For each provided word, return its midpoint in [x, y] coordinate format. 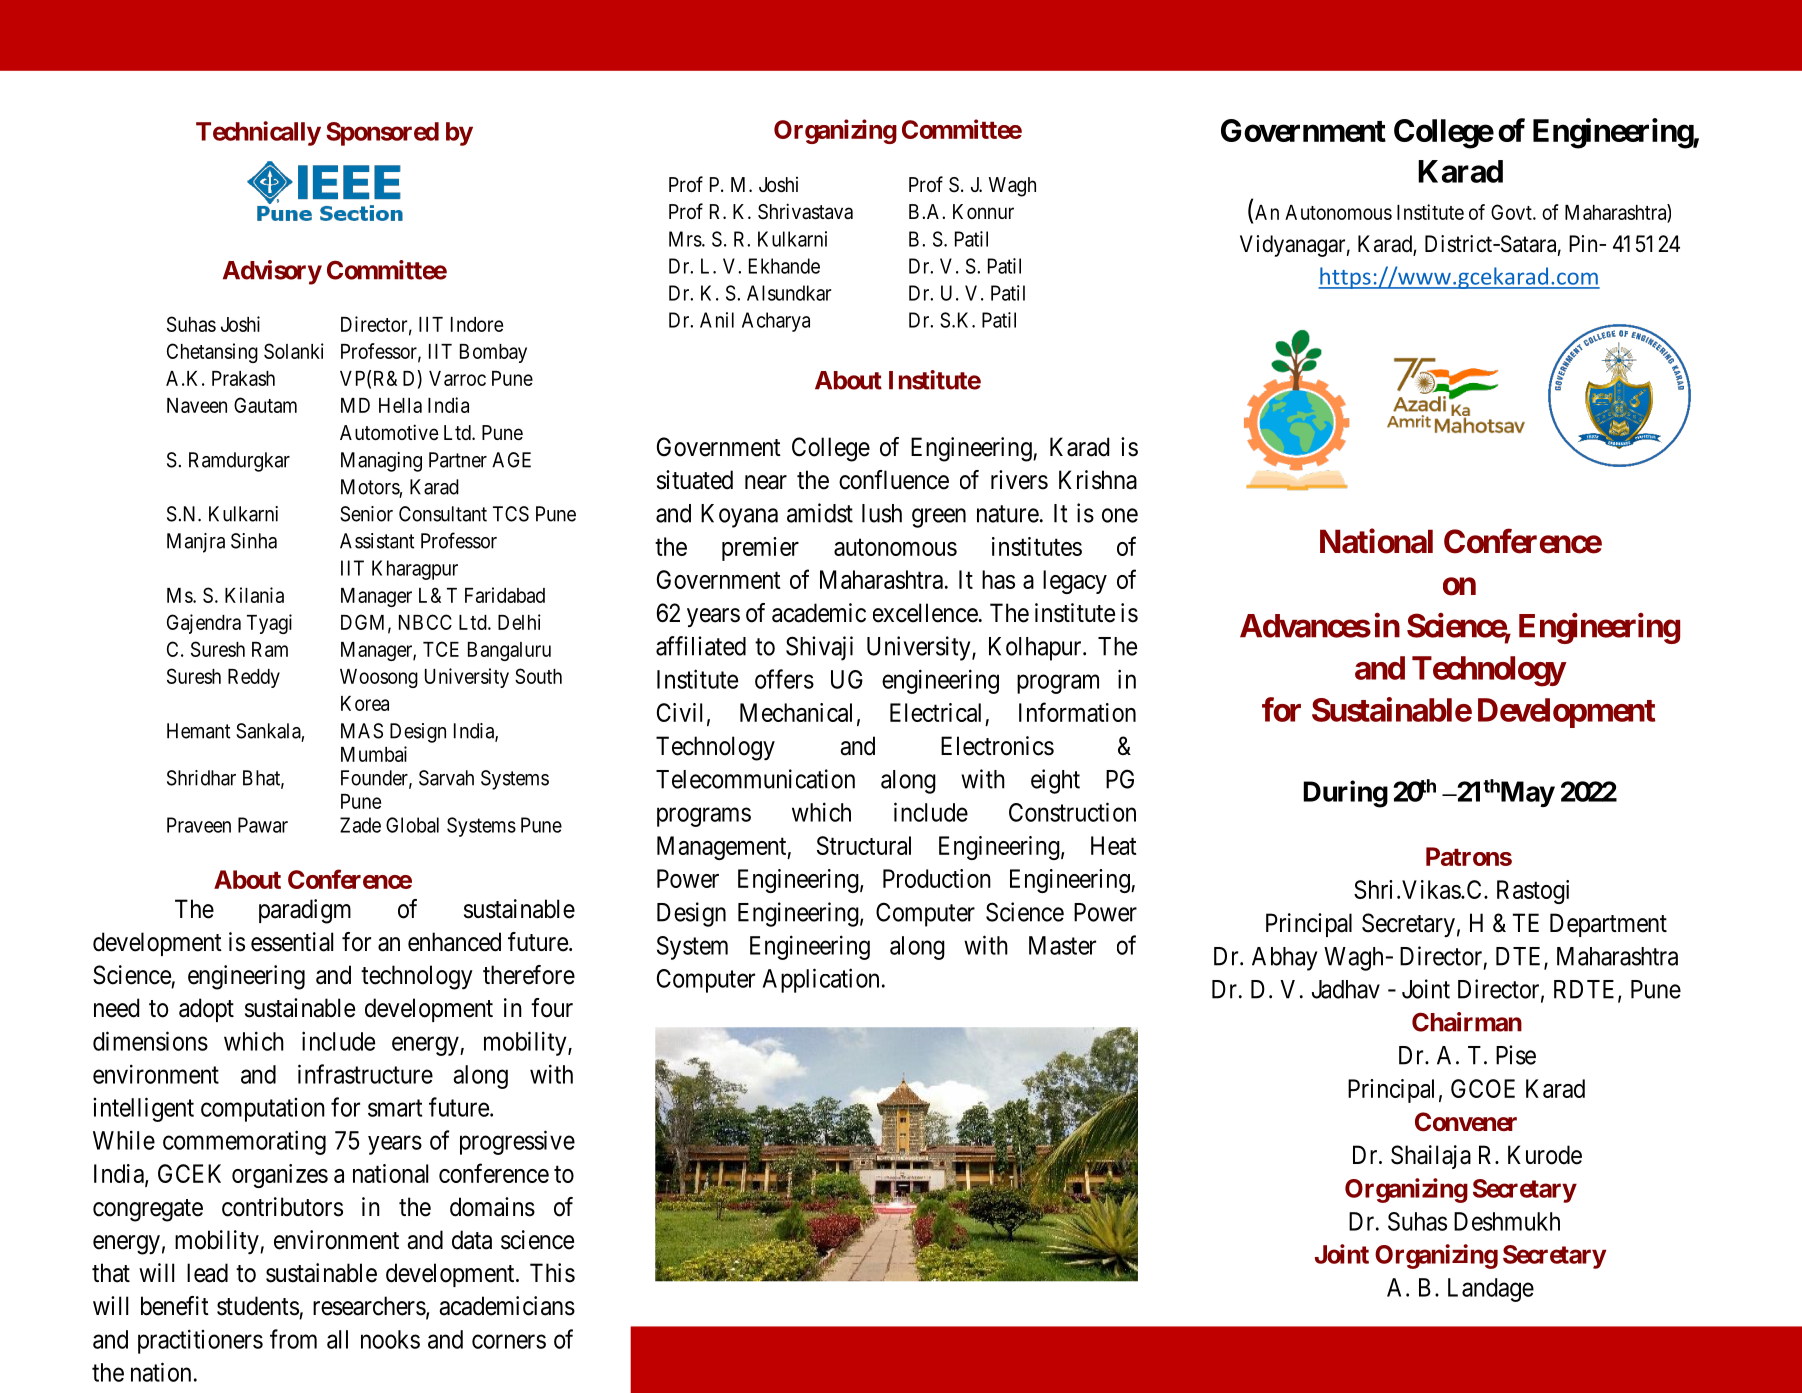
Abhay [1284, 959]
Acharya [776, 322]
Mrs [685, 239]
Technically [258, 133]
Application [821, 980]
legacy [1075, 582]
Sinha [254, 541]
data [472, 1240]
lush [882, 513]
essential [292, 942]
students [258, 1306]
